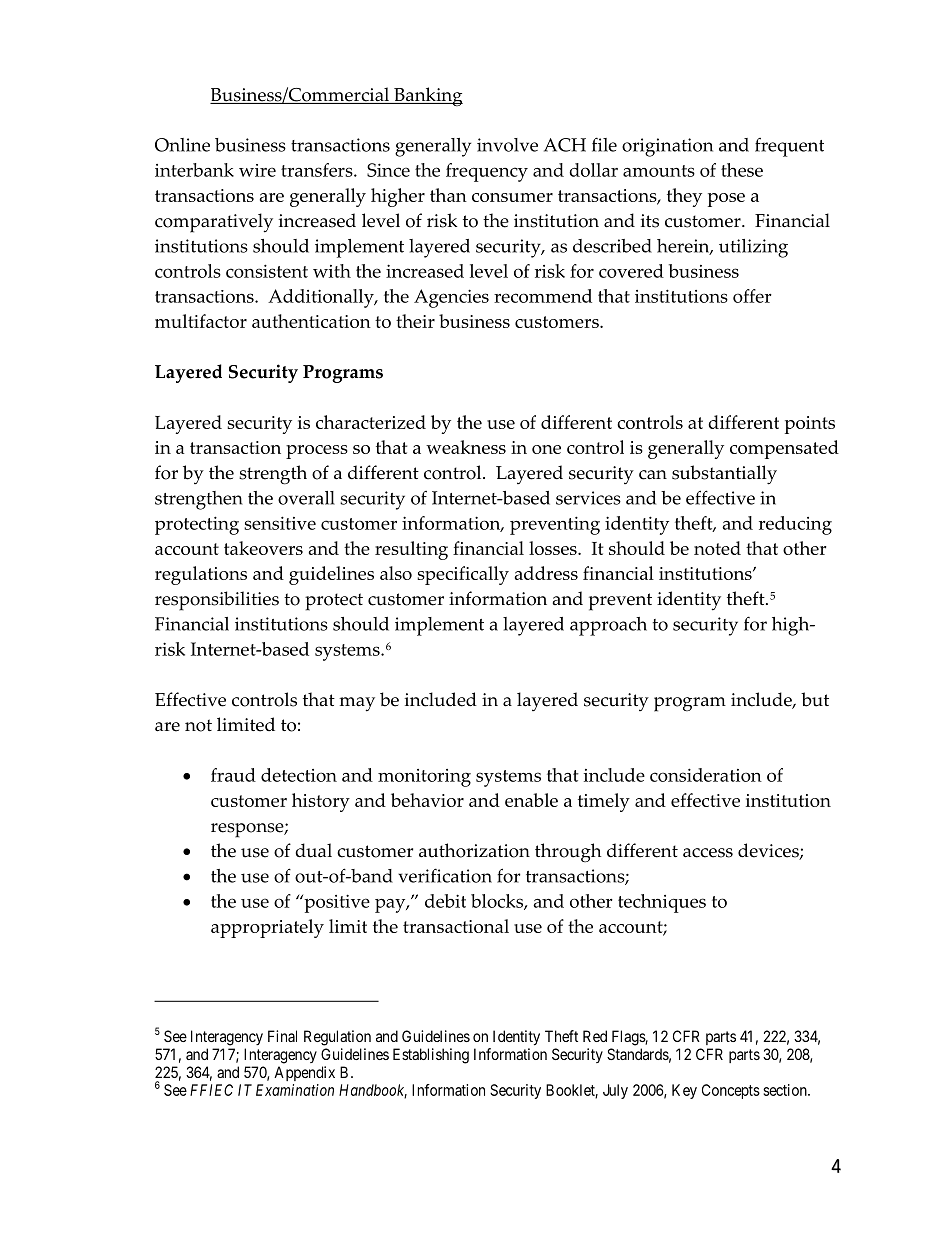 The height and width of the screenshot is (1233, 952). What do you see at coordinates (708, 853) in the screenshot?
I see `access` at bounding box center [708, 853].
